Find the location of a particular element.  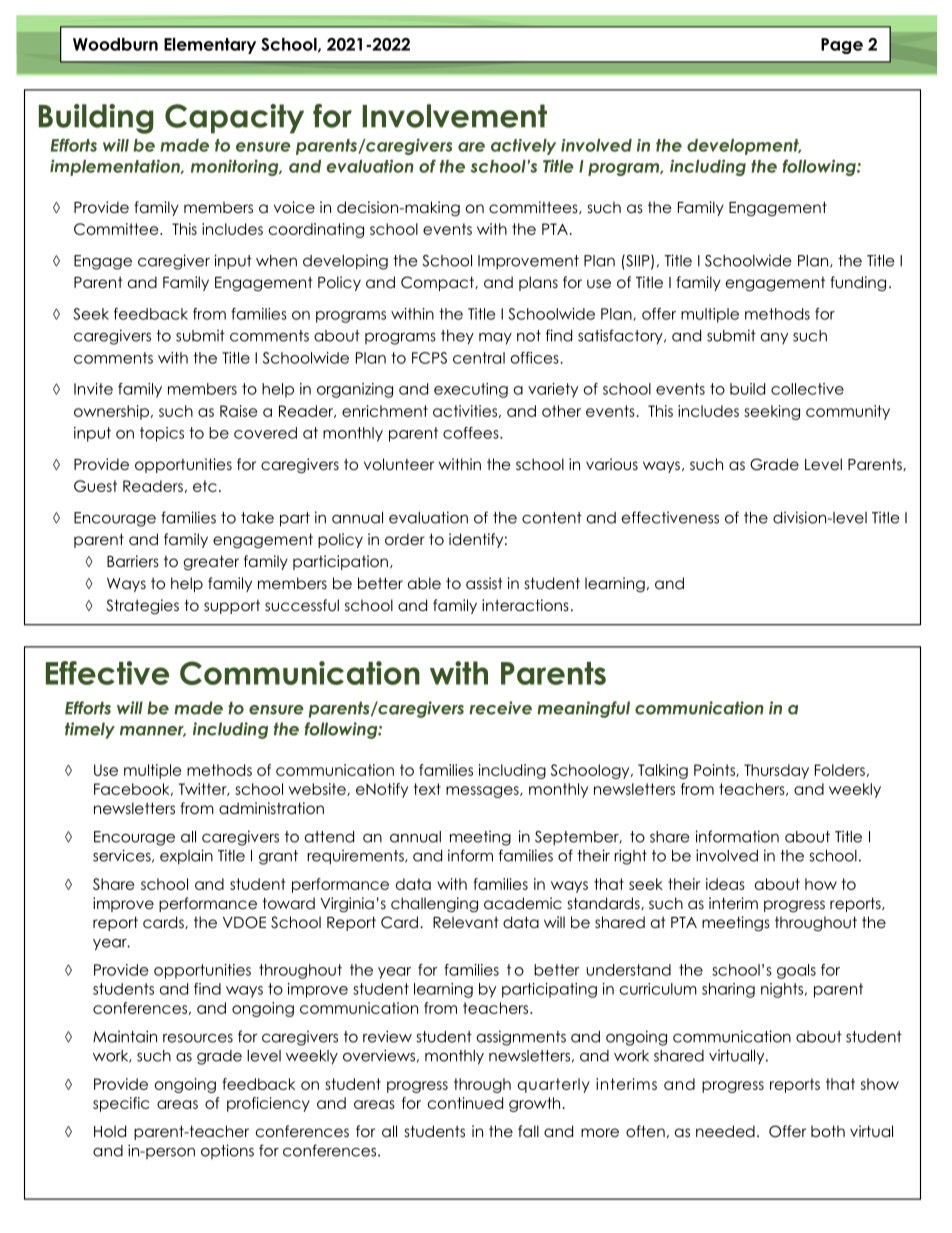

Involvement is located at coordinates (454, 116).
